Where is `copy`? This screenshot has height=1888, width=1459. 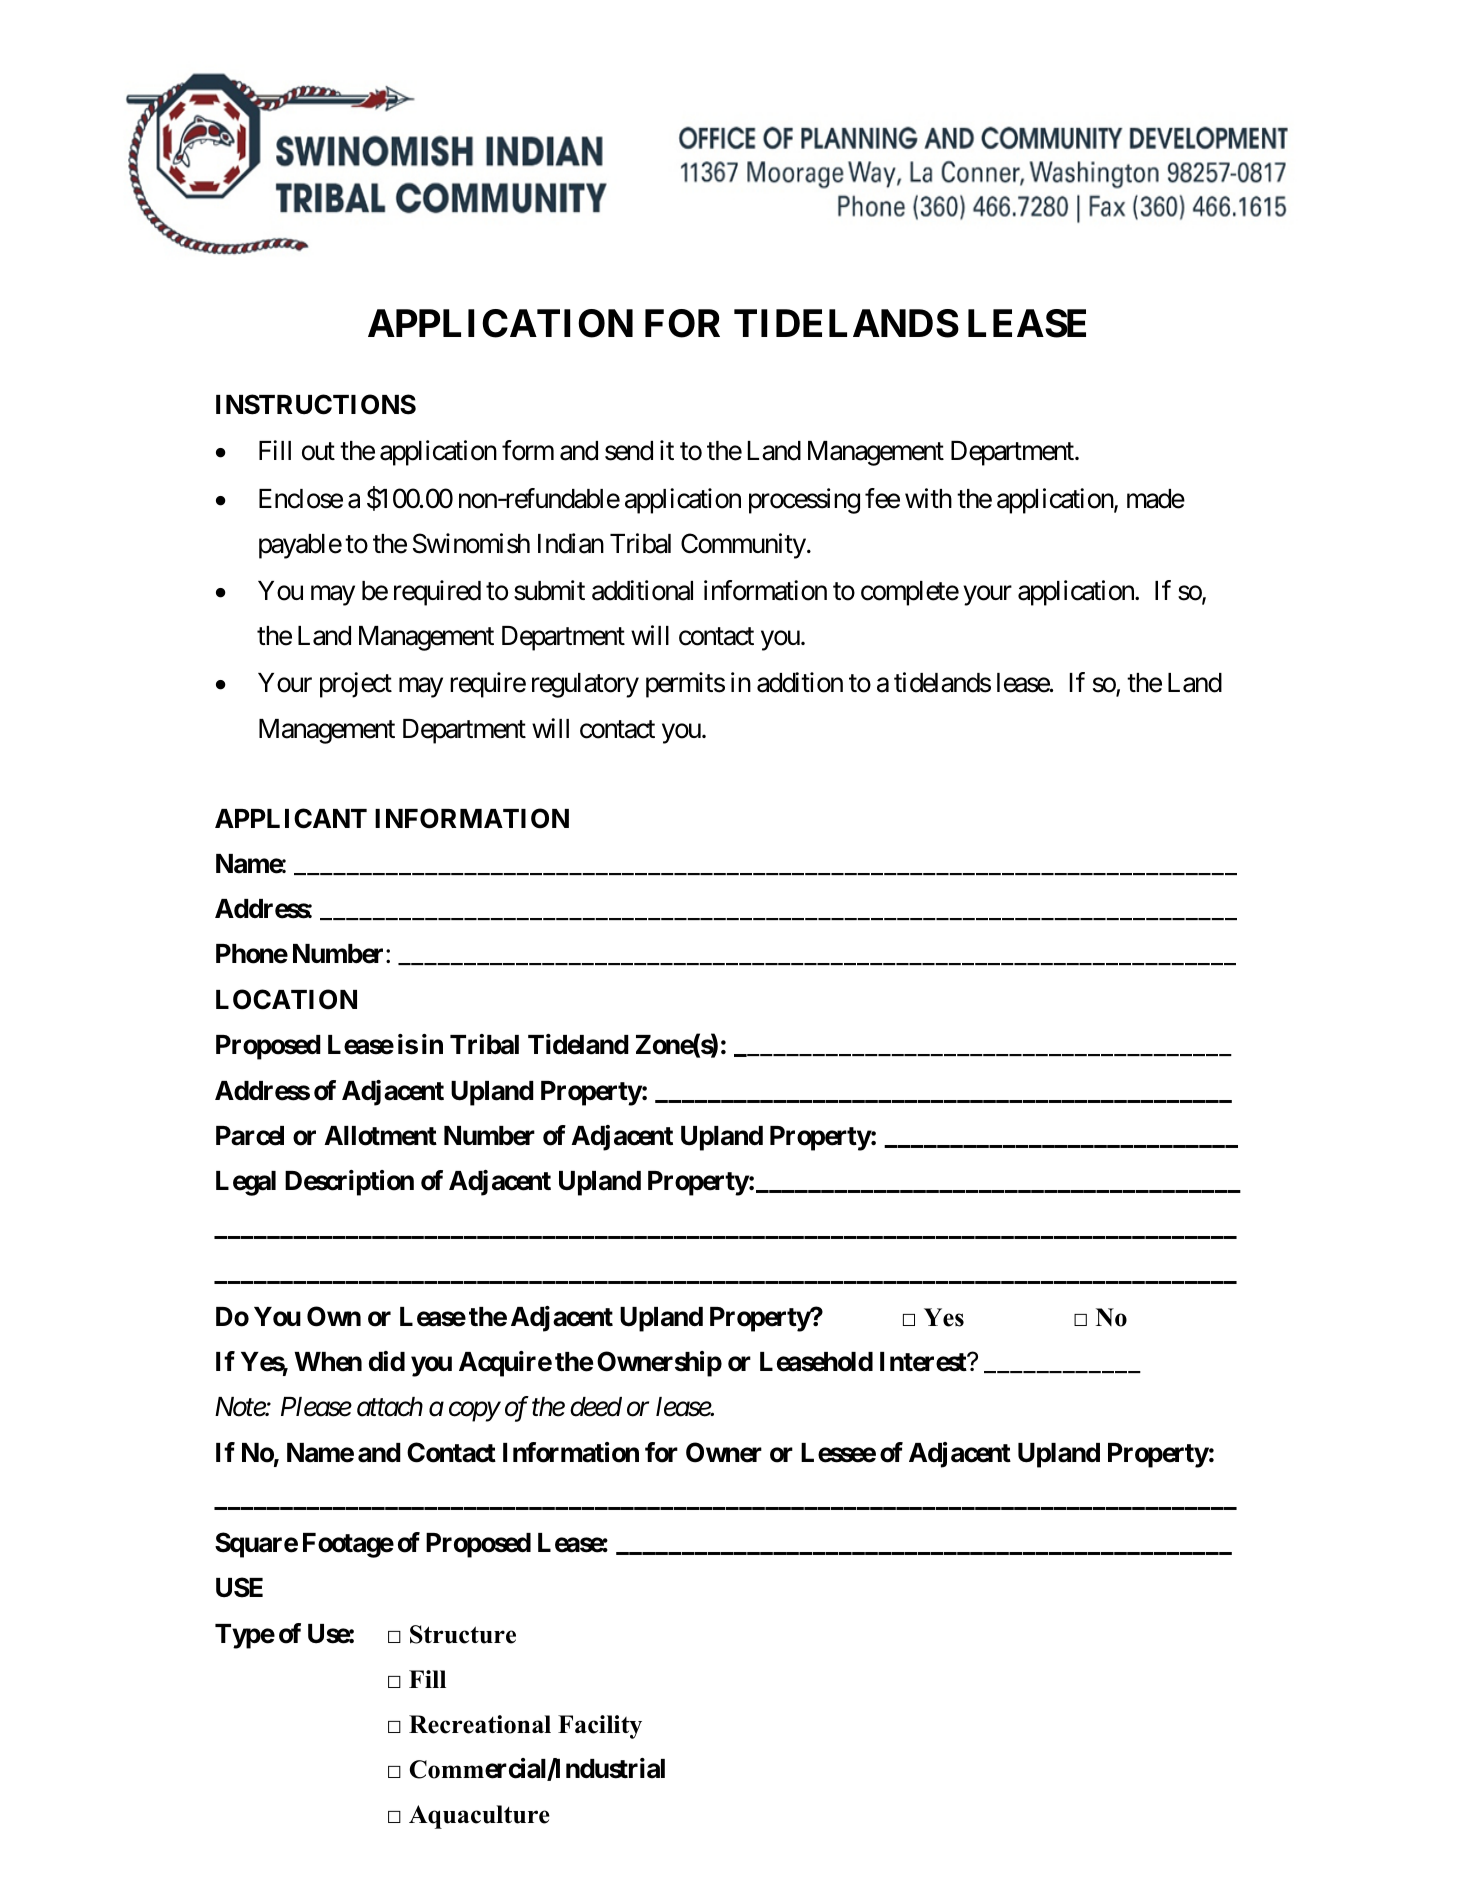 copy is located at coordinates (474, 1412).
